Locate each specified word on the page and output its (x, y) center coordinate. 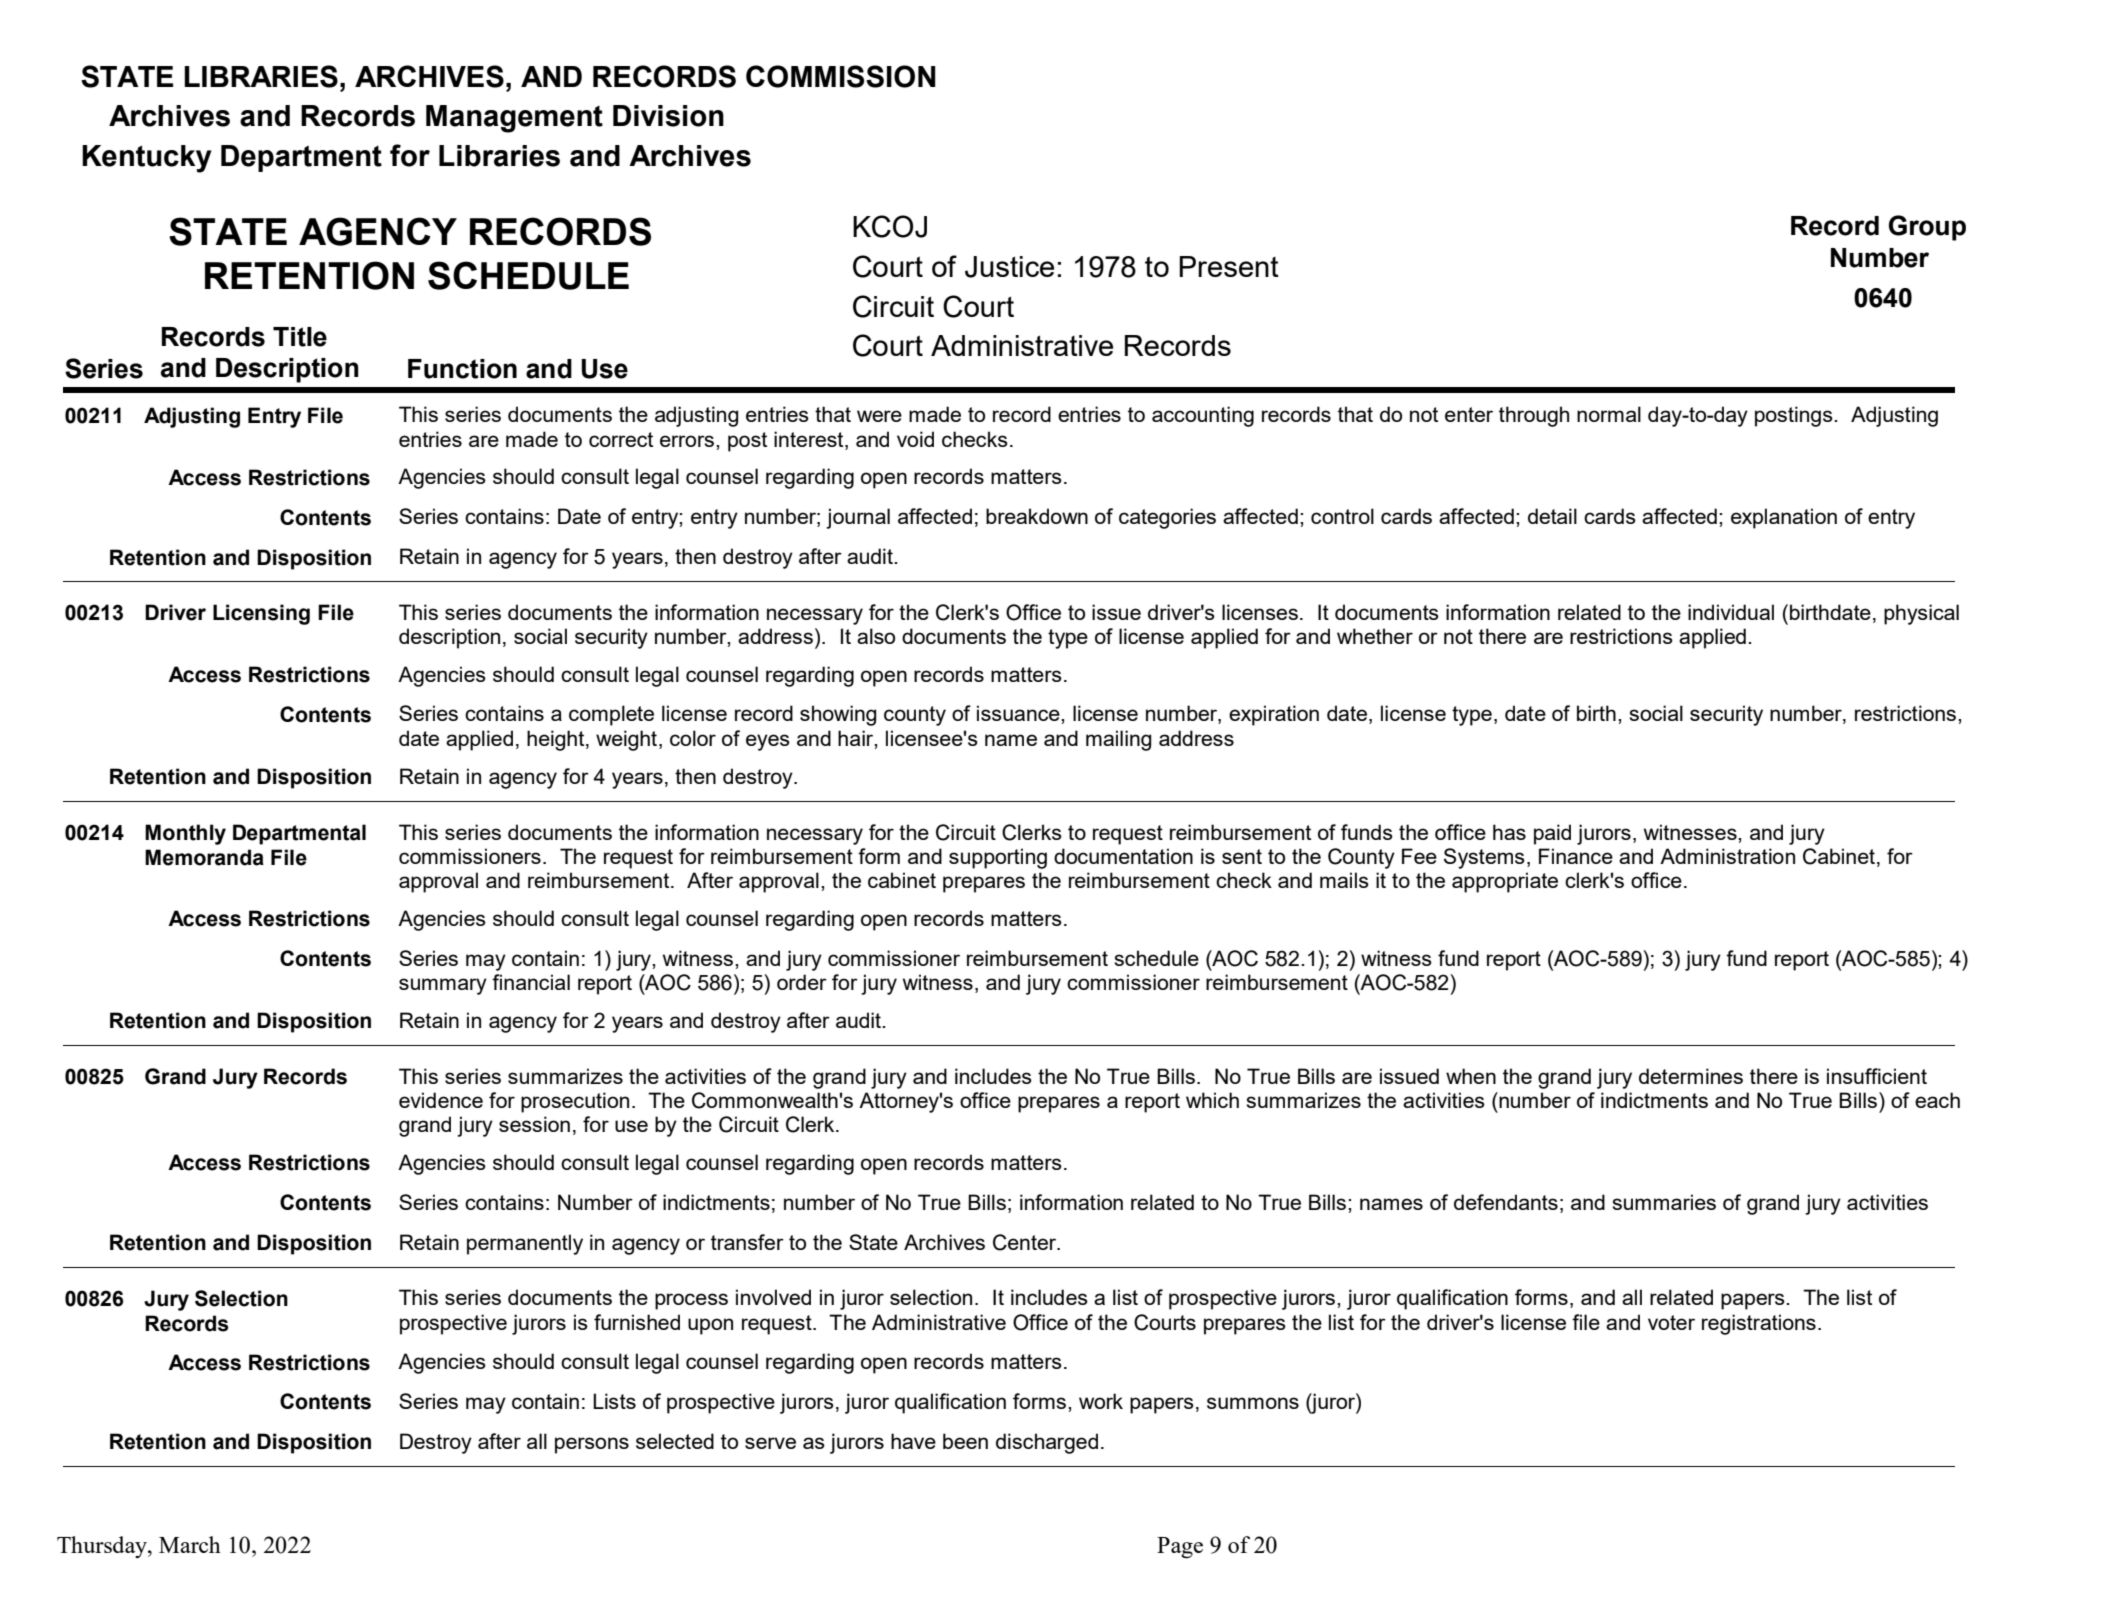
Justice (1009, 267)
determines (1691, 1076)
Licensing (261, 614)
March (190, 1544)
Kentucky (147, 159)
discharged (1047, 1443)
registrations (1759, 1324)
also (876, 636)
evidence (441, 1100)
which (1212, 1100)
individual (1731, 612)
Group (1927, 228)
